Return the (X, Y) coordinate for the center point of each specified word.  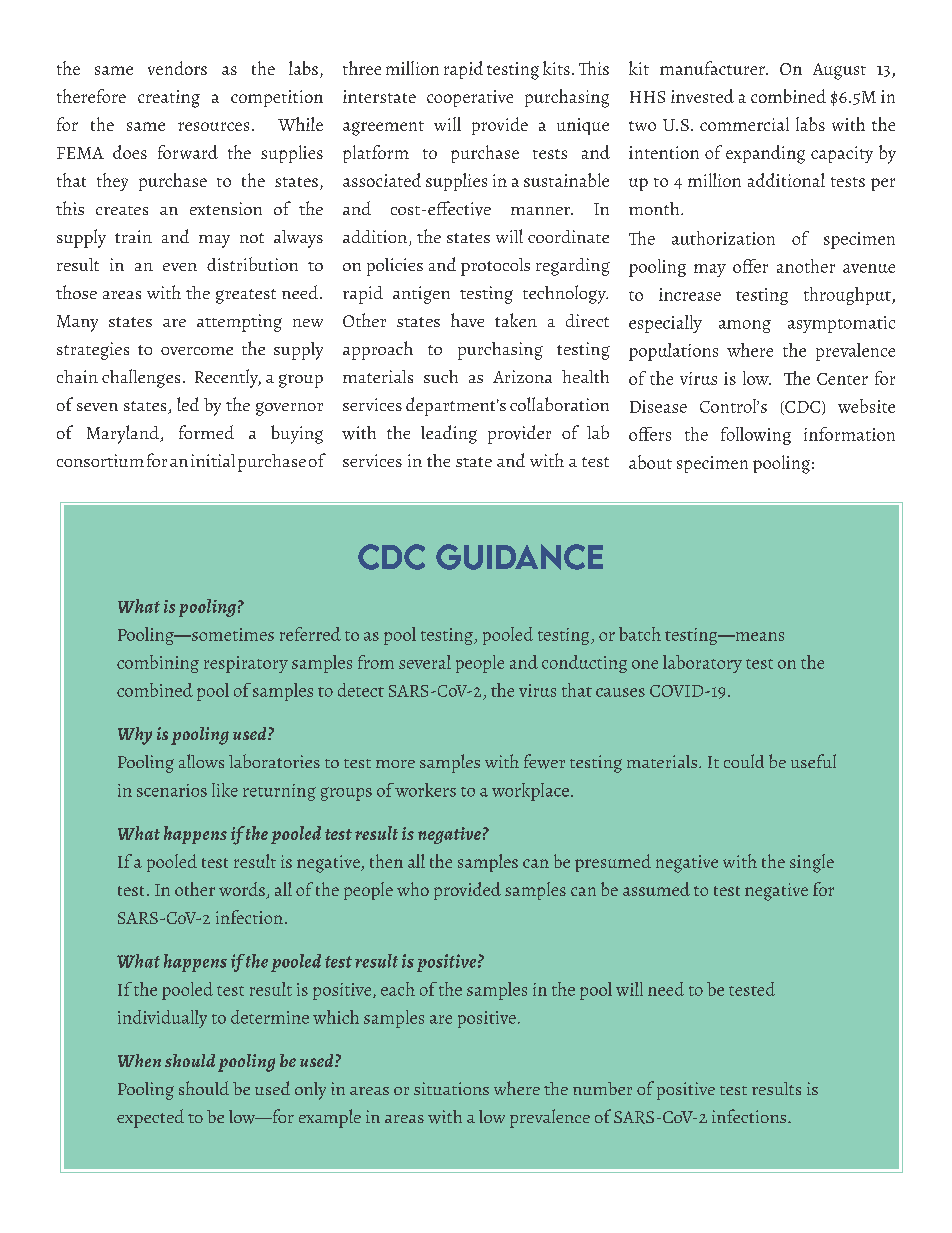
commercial (744, 124)
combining (158, 664)
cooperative (470, 98)
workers (425, 790)
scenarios (172, 790)
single (812, 863)
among (745, 326)
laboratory (702, 664)
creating (169, 99)
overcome (197, 351)
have (467, 320)
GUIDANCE (519, 557)
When (139, 1060)
